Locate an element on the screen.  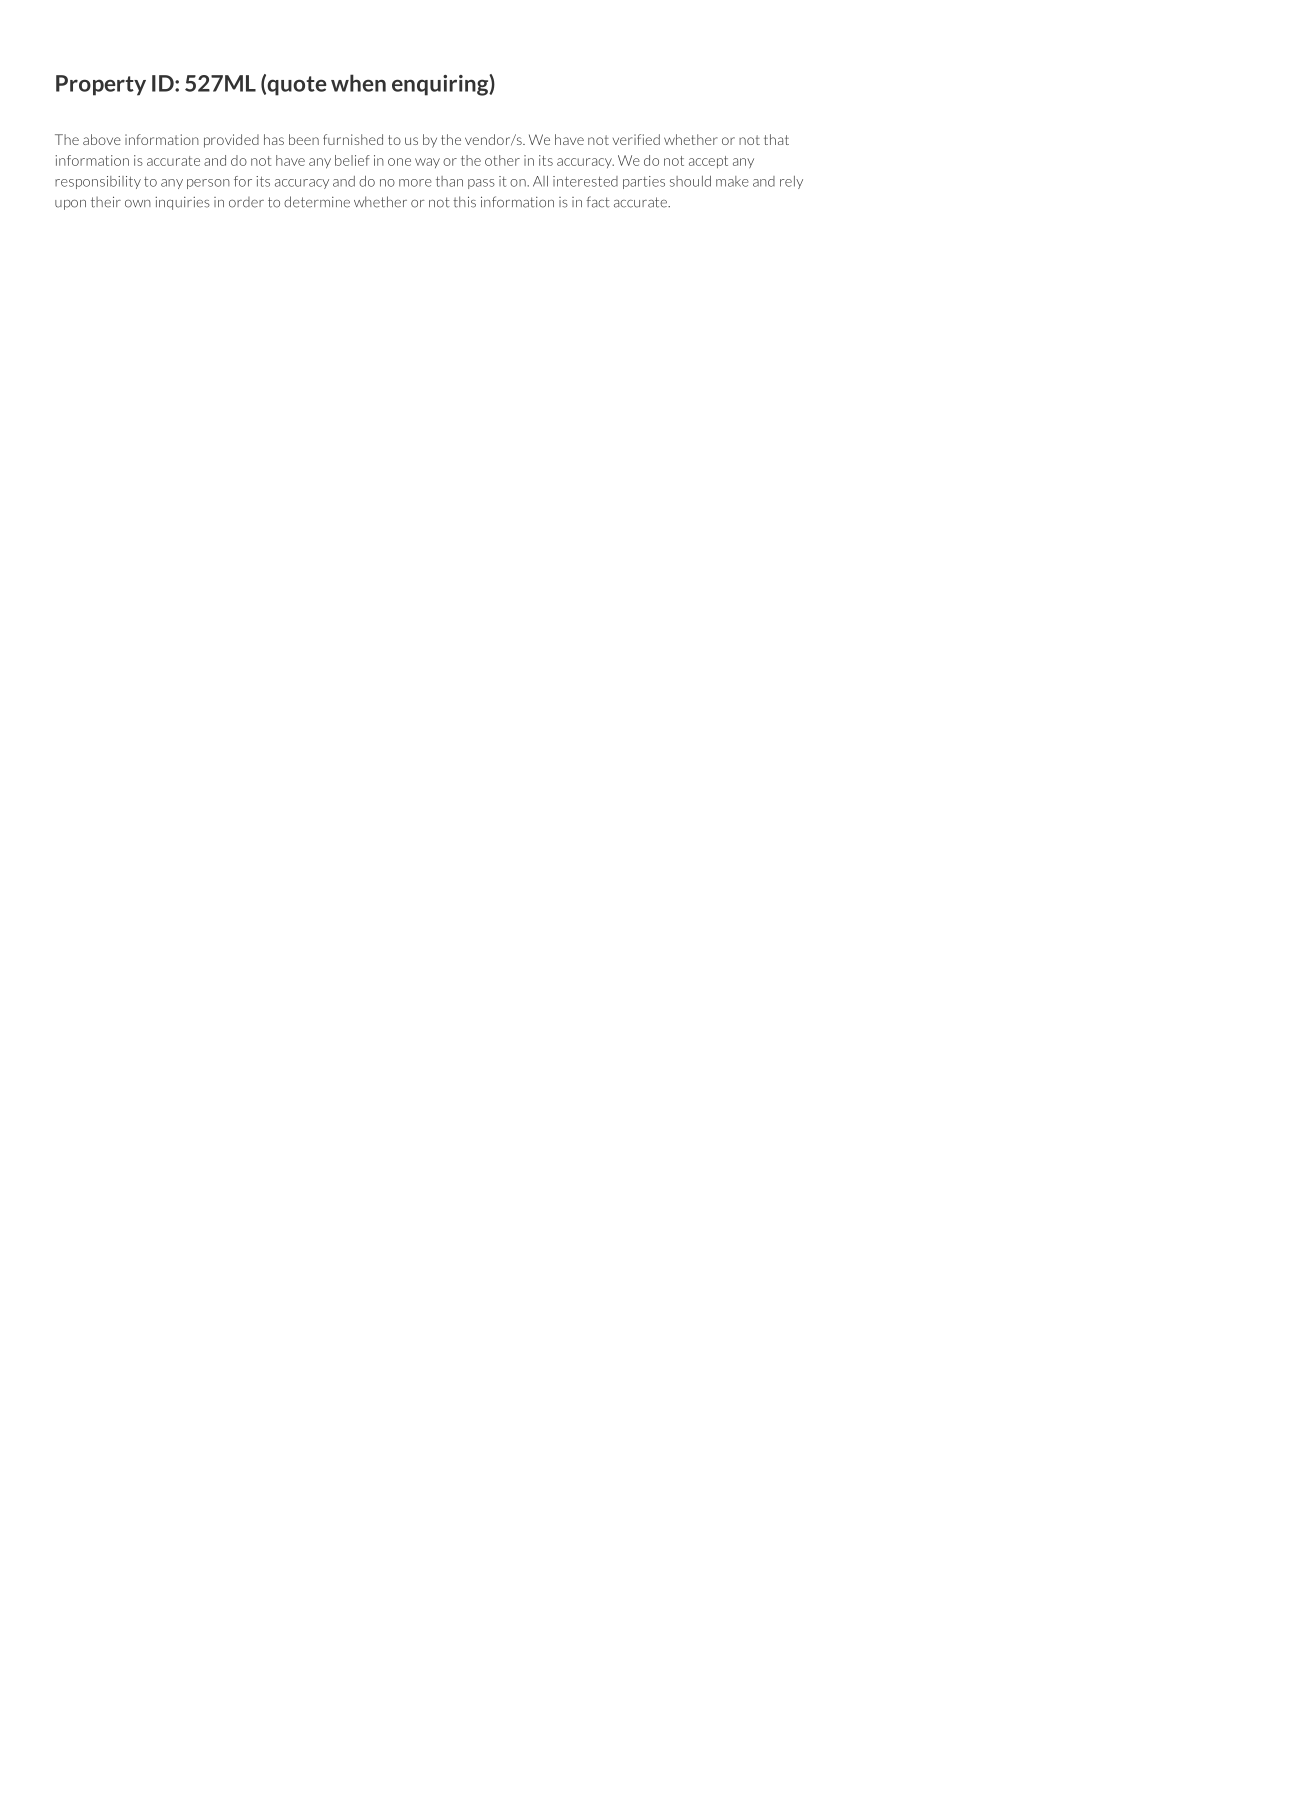
responsibility is located at coordinates (98, 182).
